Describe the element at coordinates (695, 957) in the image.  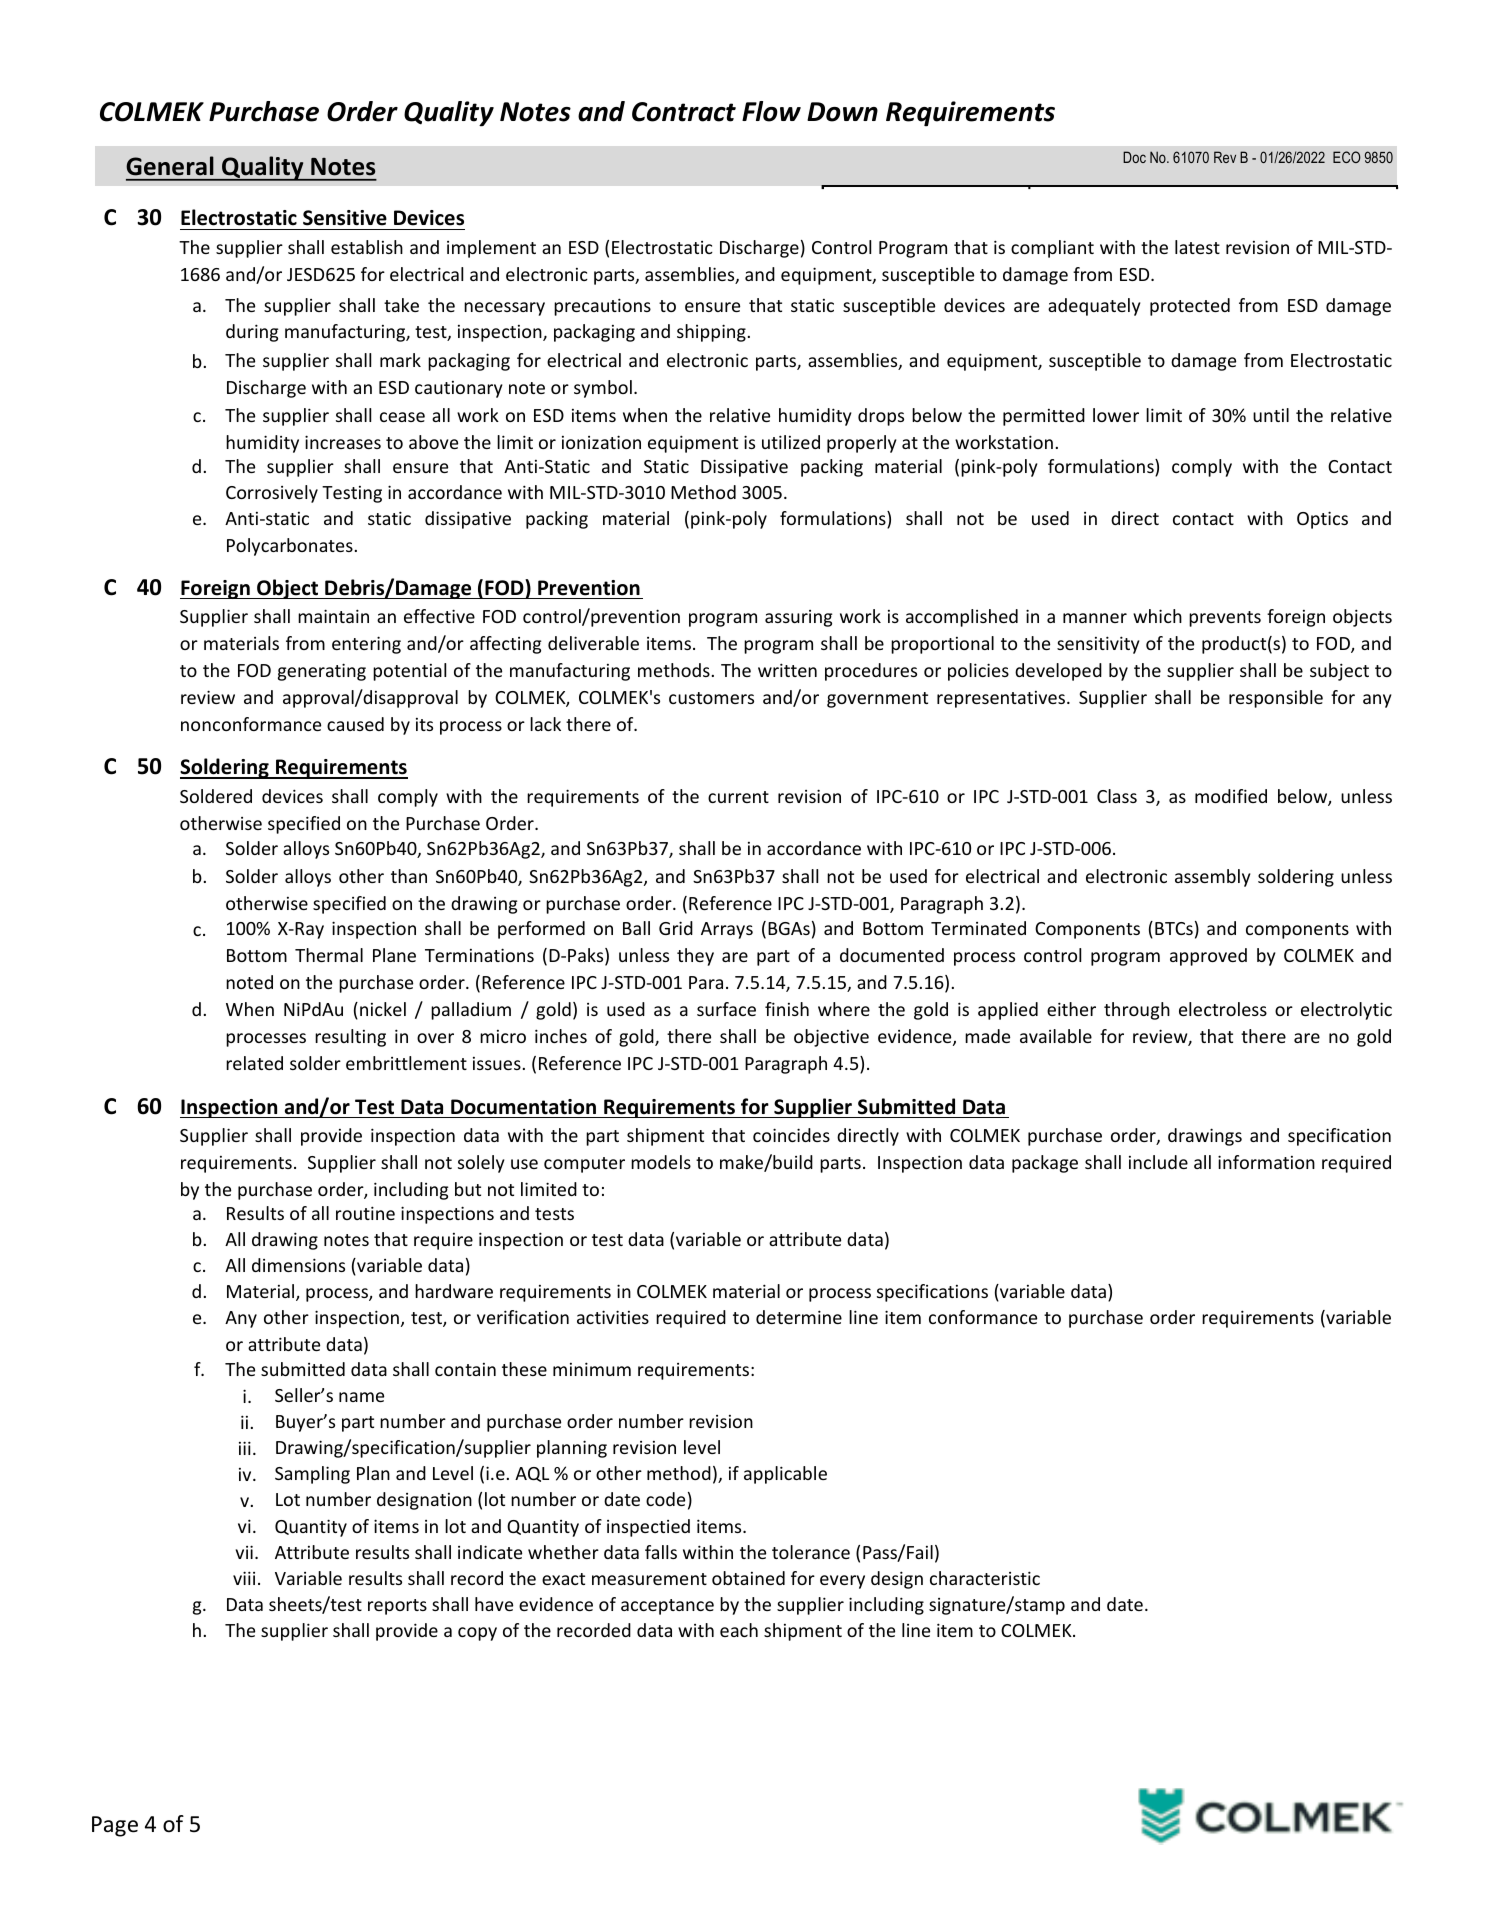
I see `they` at that location.
